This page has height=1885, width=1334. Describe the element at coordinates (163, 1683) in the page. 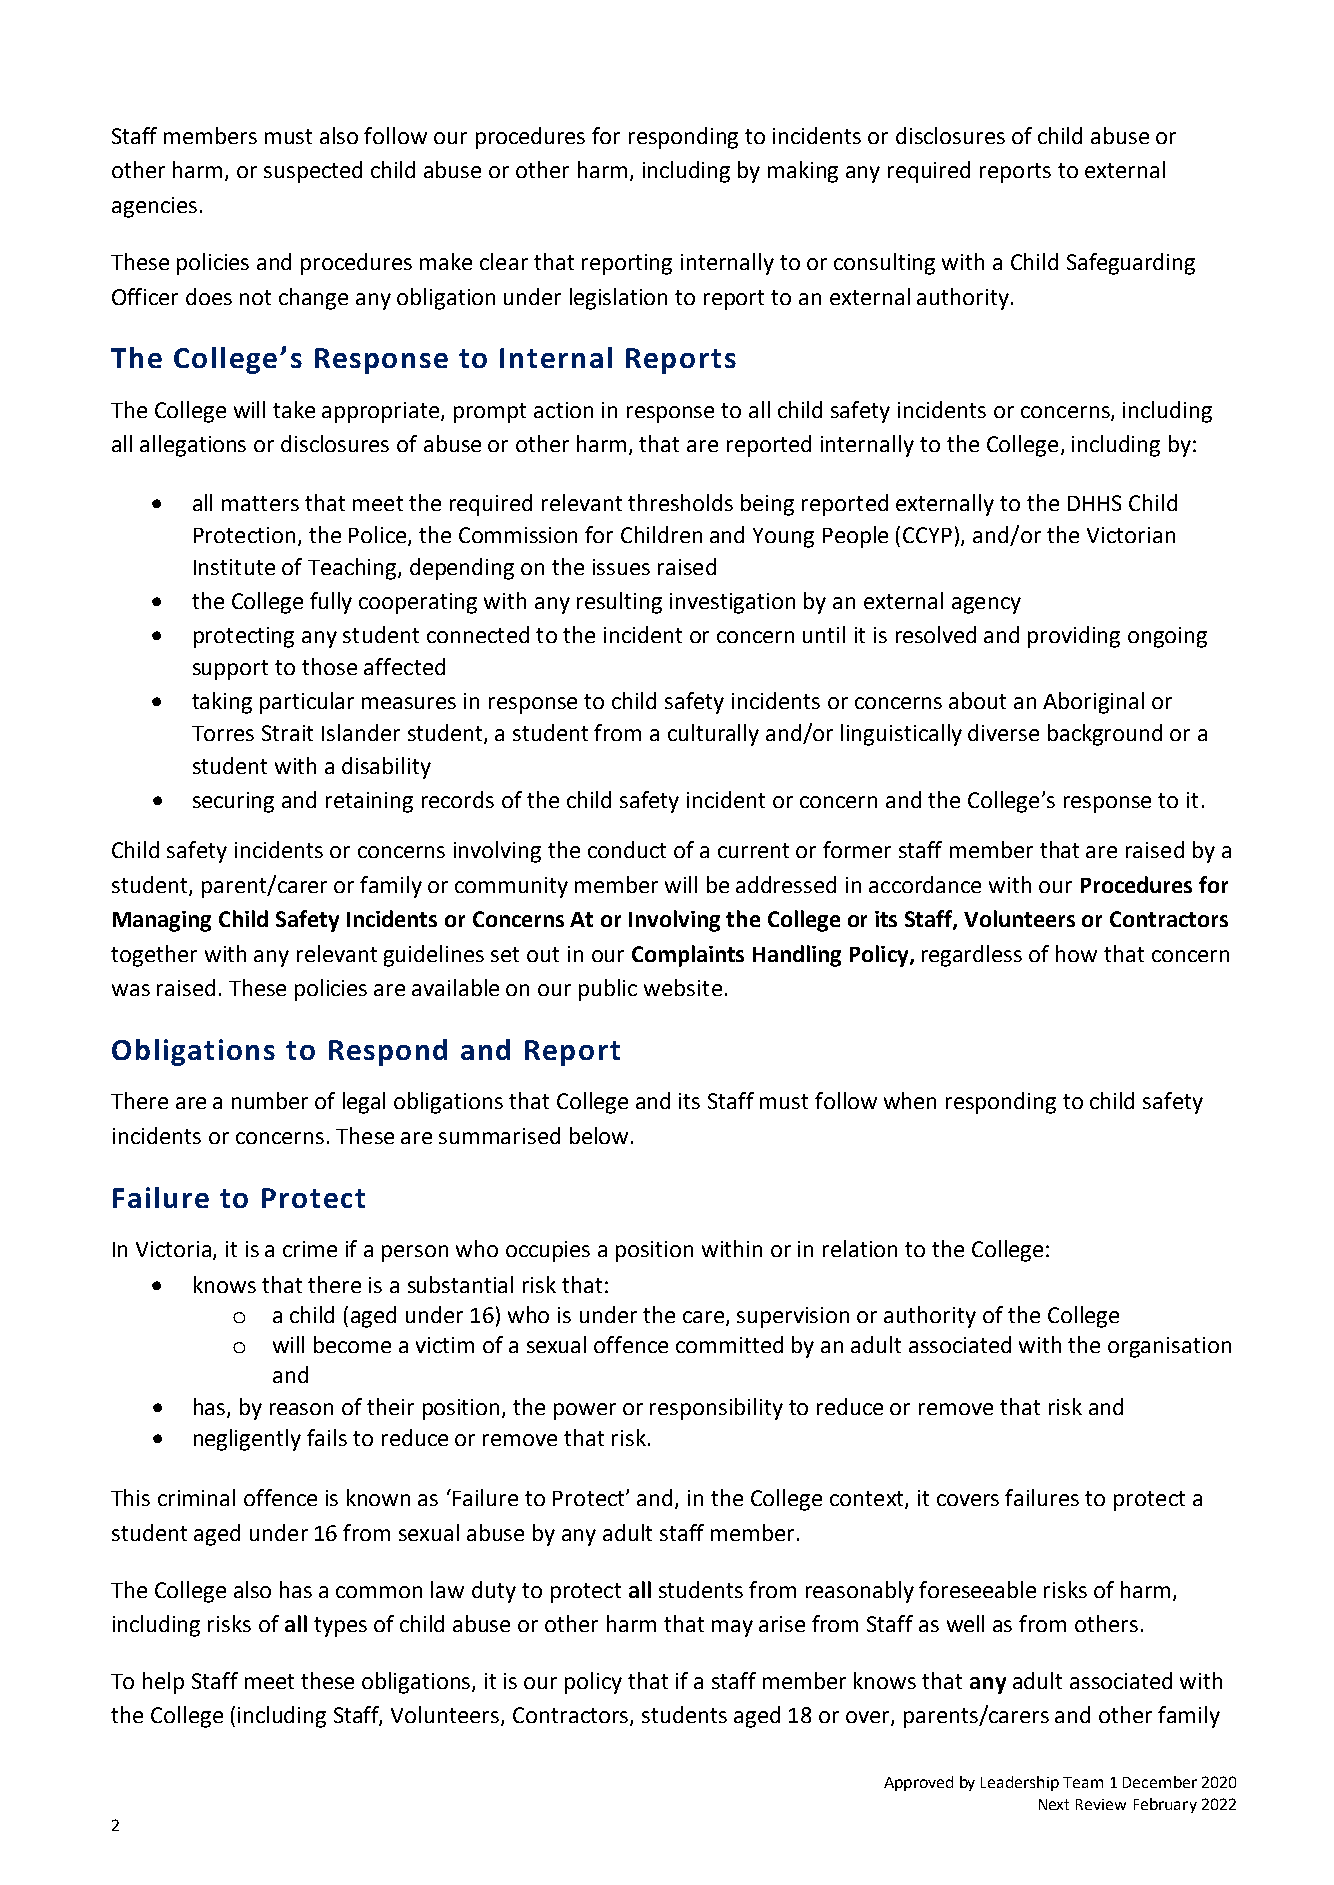

I see `help` at that location.
